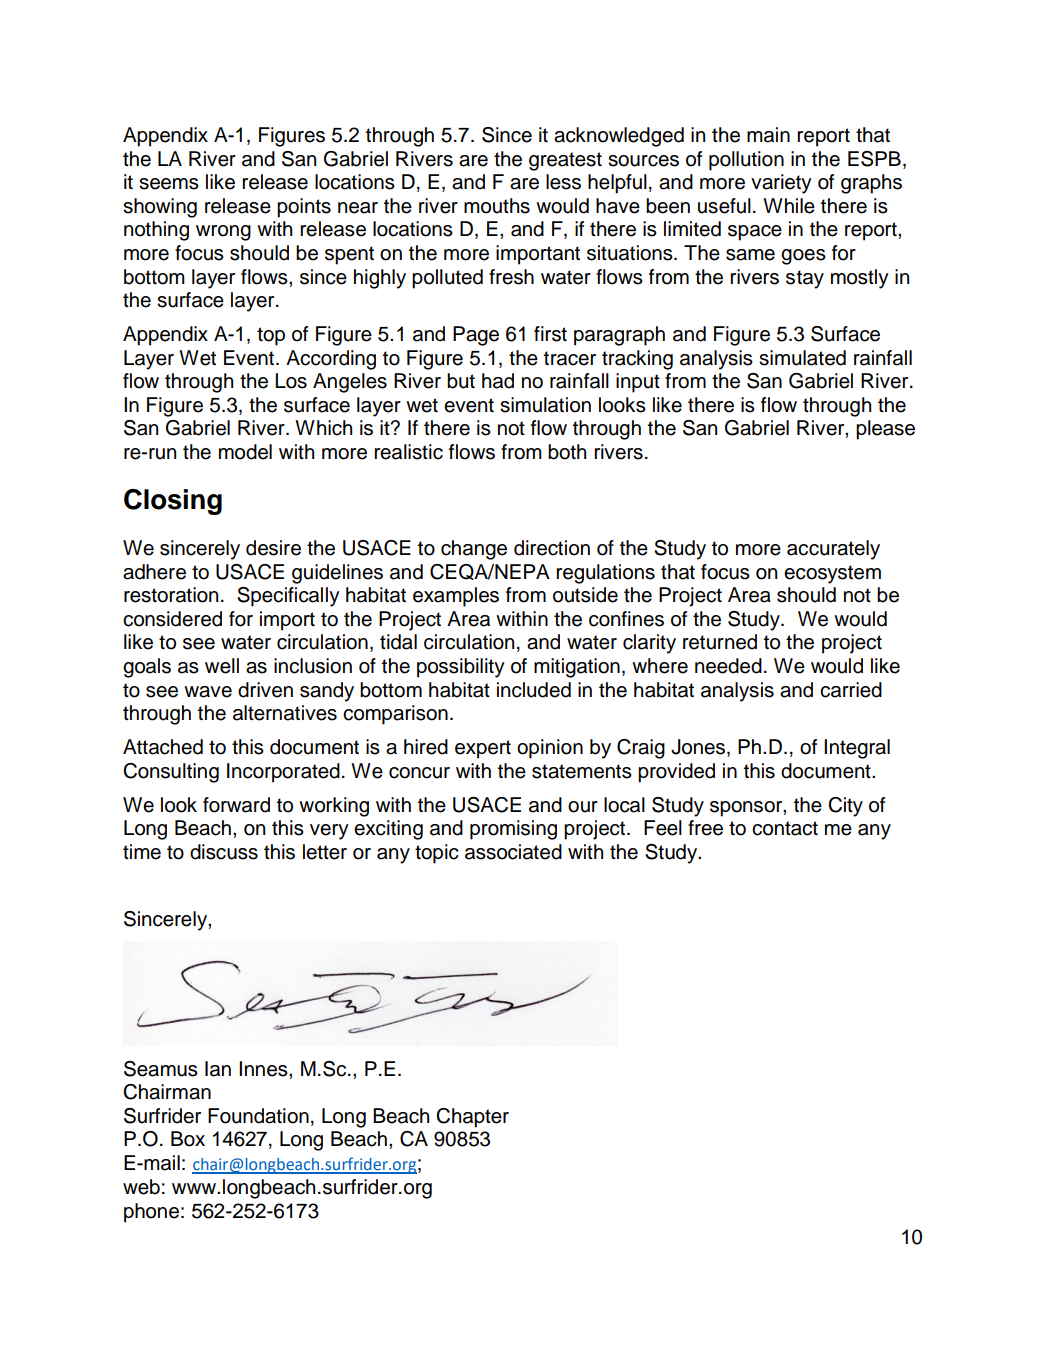  What do you see at coordinates (173, 502) in the screenshot?
I see `Closing` at bounding box center [173, 502].
